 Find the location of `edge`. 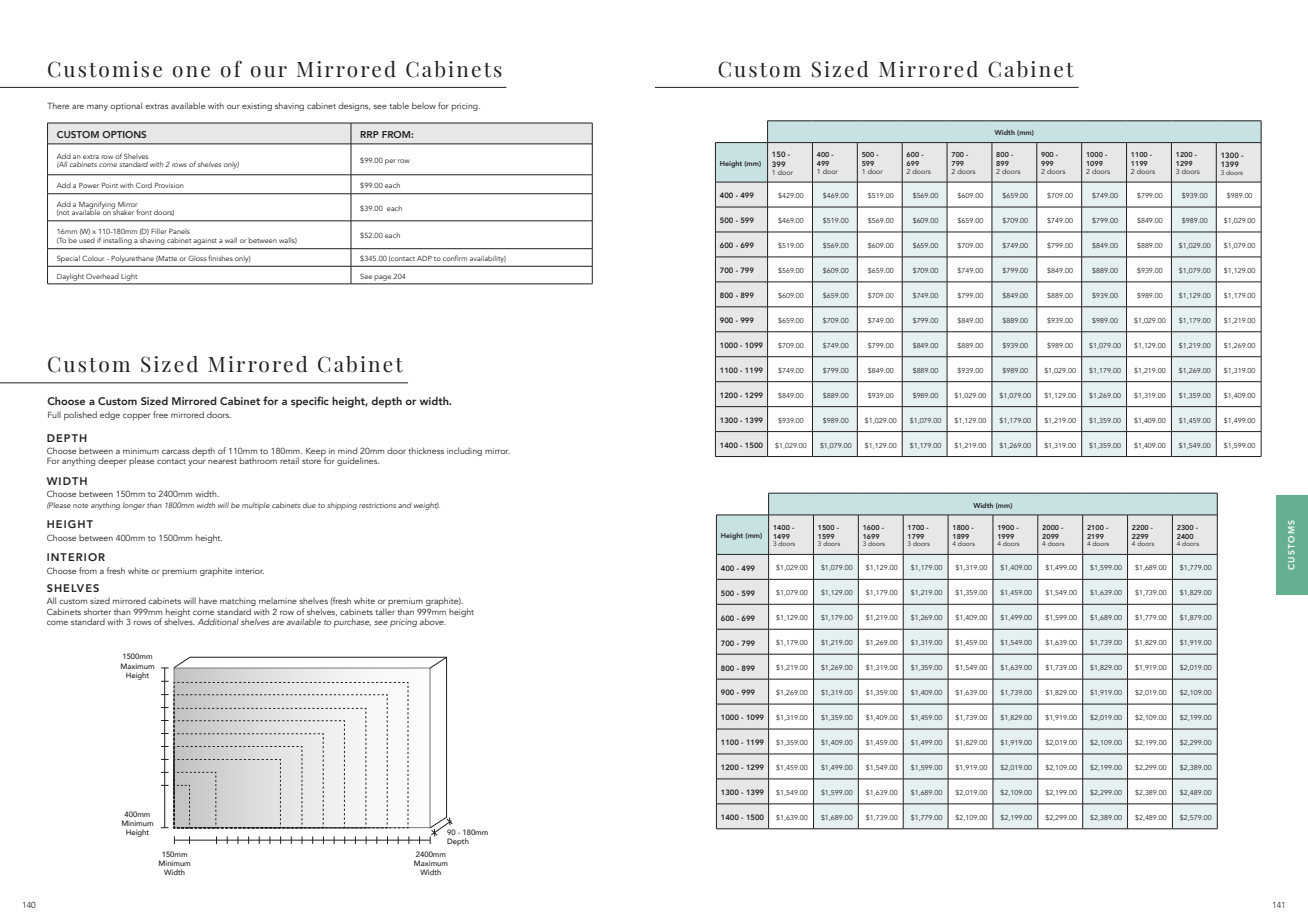

edge is located at coordinates (110, 415).
